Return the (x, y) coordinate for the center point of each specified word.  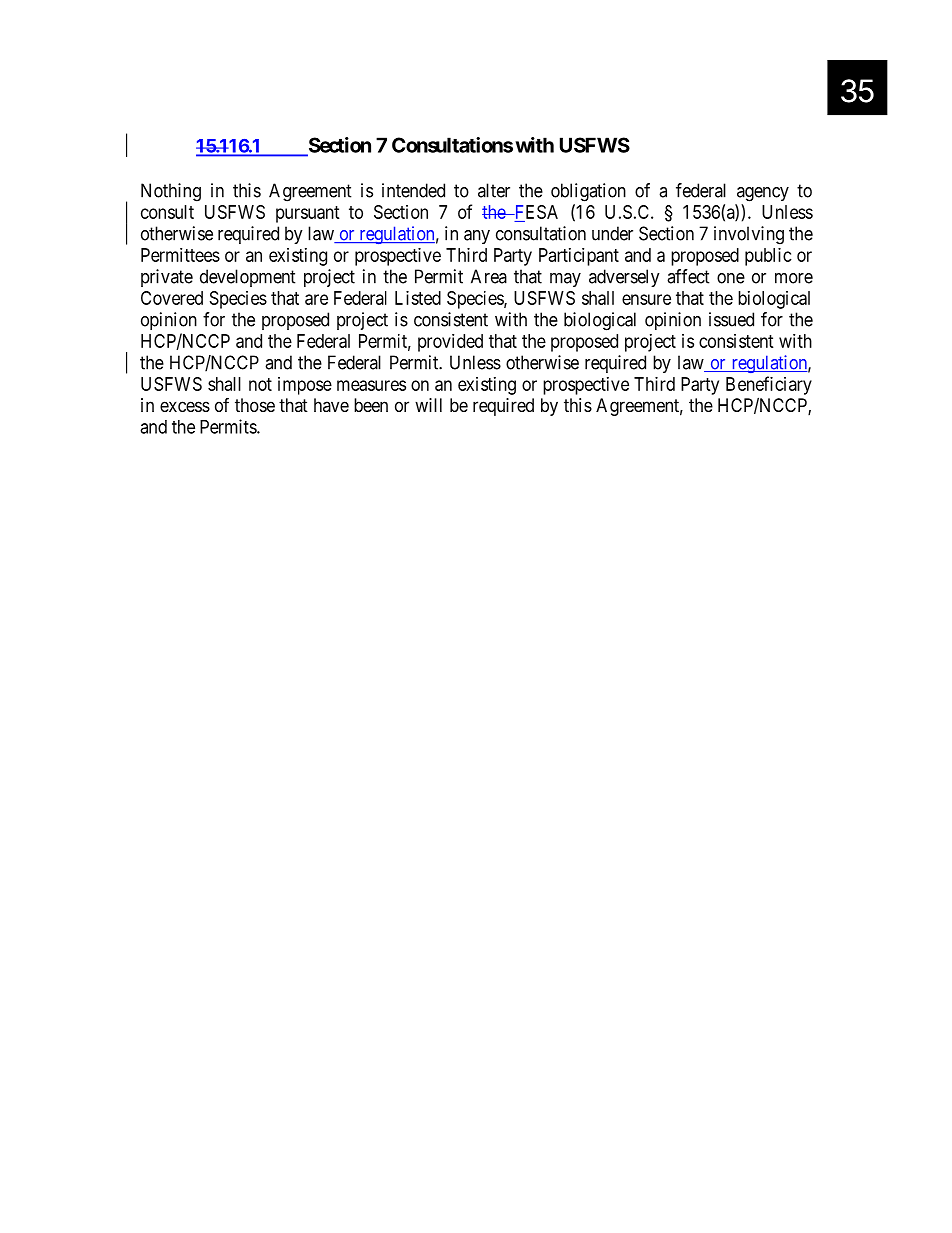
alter (494, 190)
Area (489, 276)
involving (749, 235)
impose (305, 386)
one (731, 278)
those (255, 405)
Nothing (171, 192)
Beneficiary (769, 385)
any (477, 237)
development (248, 278)
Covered (172, 298)
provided (450, 343)
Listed (418, 298)
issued (731, 319)
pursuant (308, 214)
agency (763, 194)
